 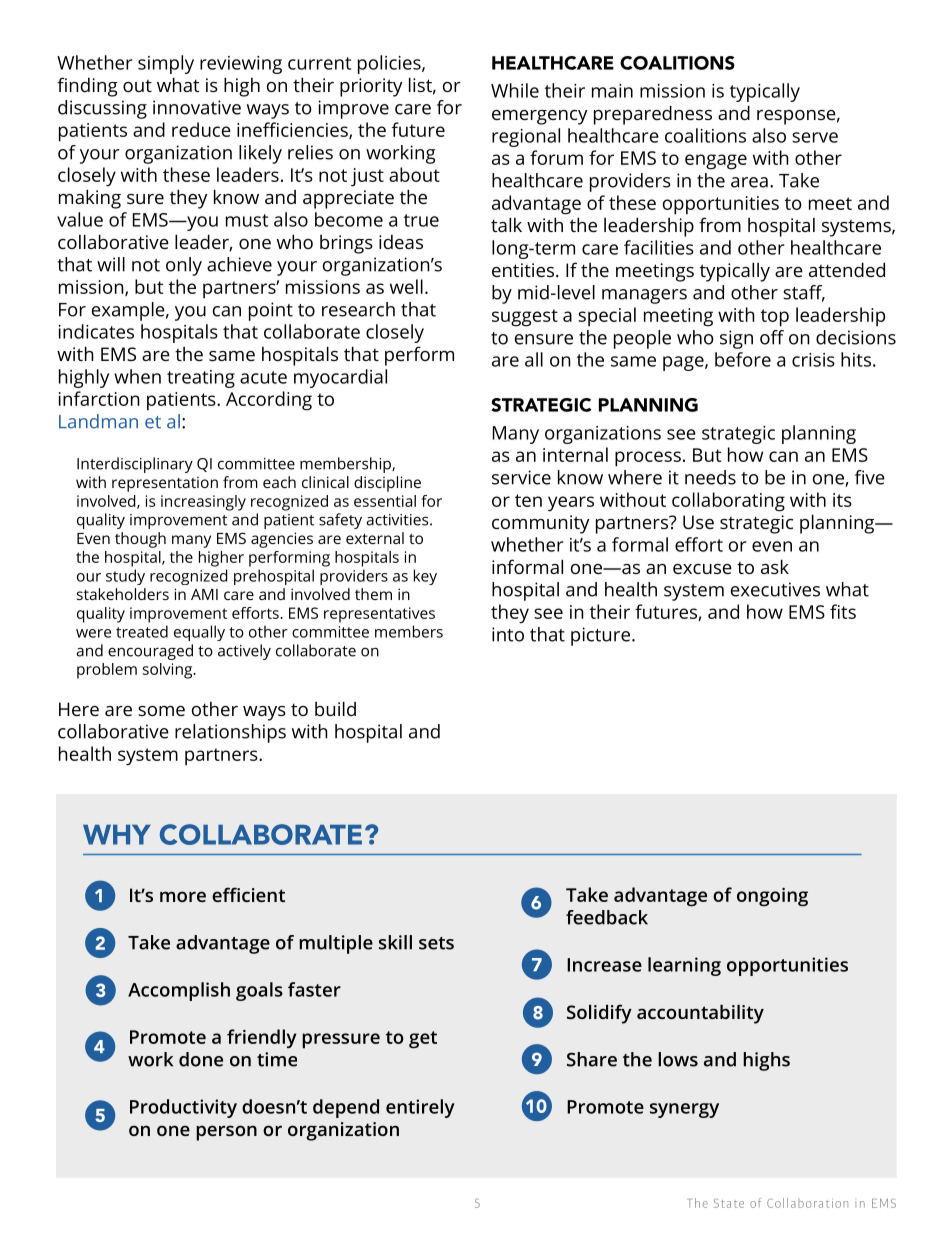 I want to click on executives, so click(x=775, y=589).
